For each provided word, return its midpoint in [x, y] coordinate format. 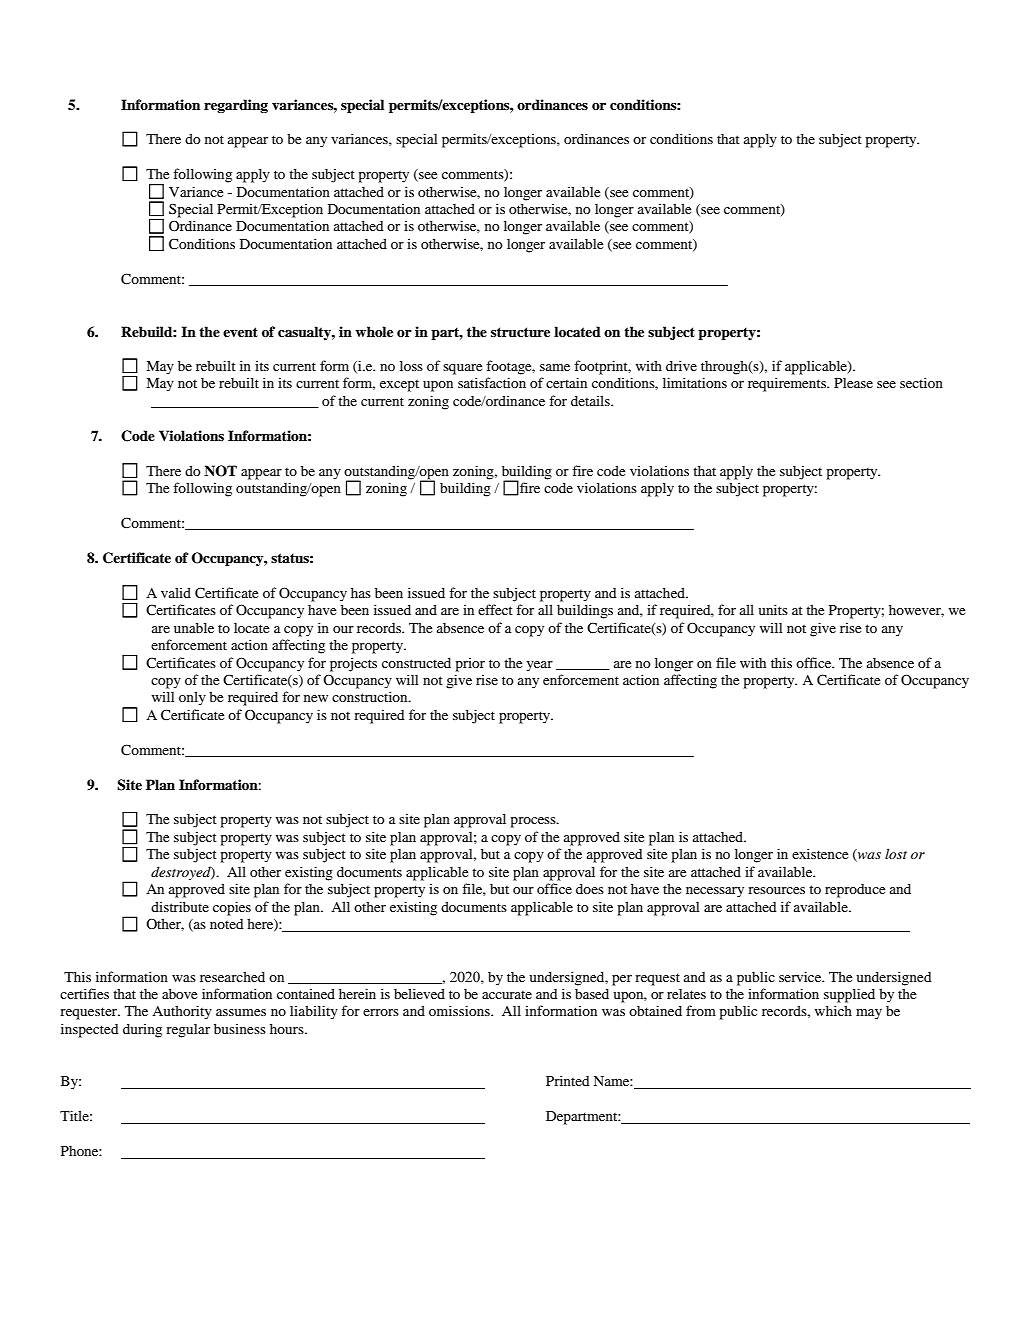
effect [495, 609]
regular [188, 1031]
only [192, 698]
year [539, 666]
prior [470, 665]
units [773, 609]
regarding [236, 106]
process [534, 822]
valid [176, 592]
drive [681, 365]
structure [520, 332]
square [462, 369]
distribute [180, 906]
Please [853, 383]
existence [820, 853]
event [240, 332]
